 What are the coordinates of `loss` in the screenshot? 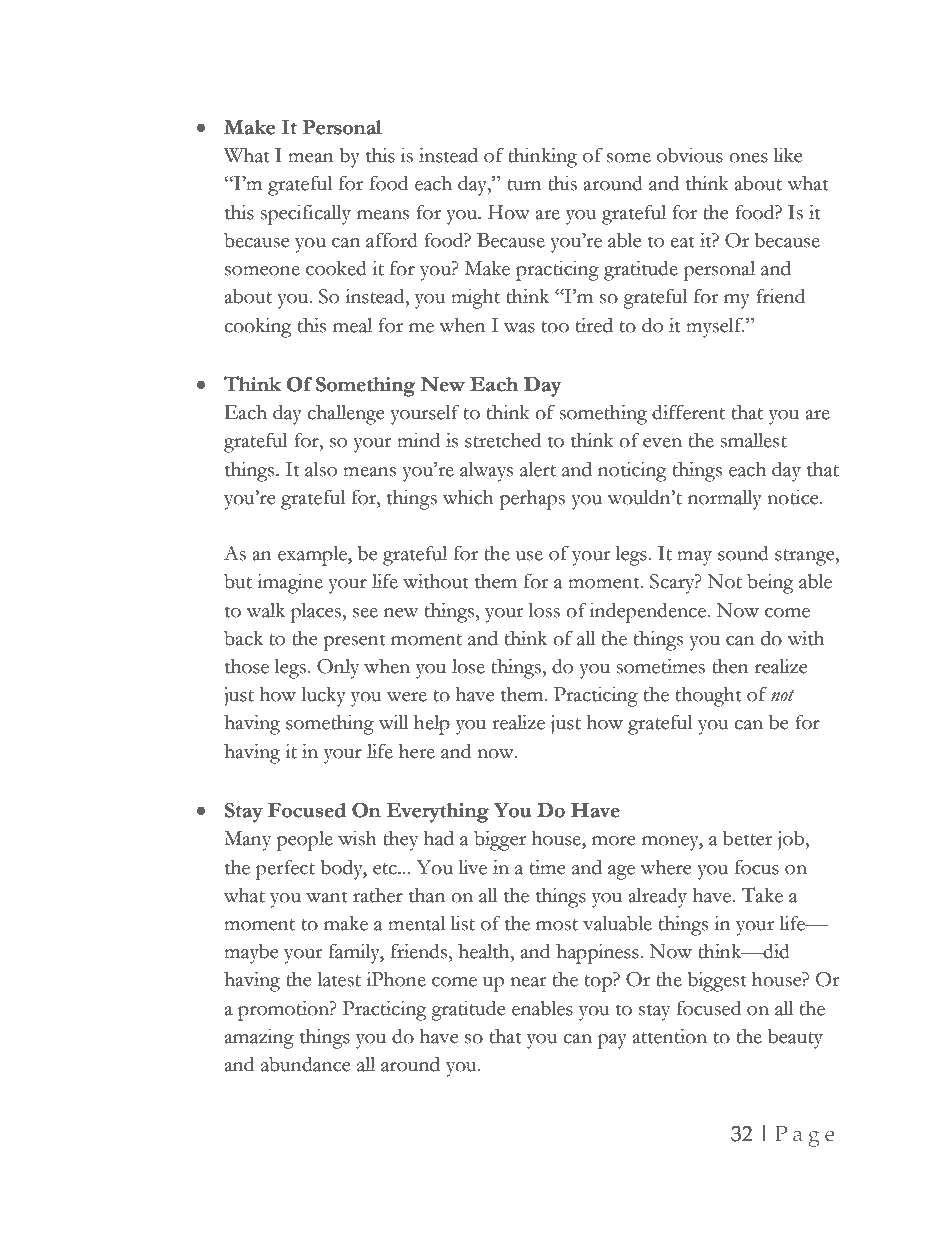 It's located at (544, 610).
